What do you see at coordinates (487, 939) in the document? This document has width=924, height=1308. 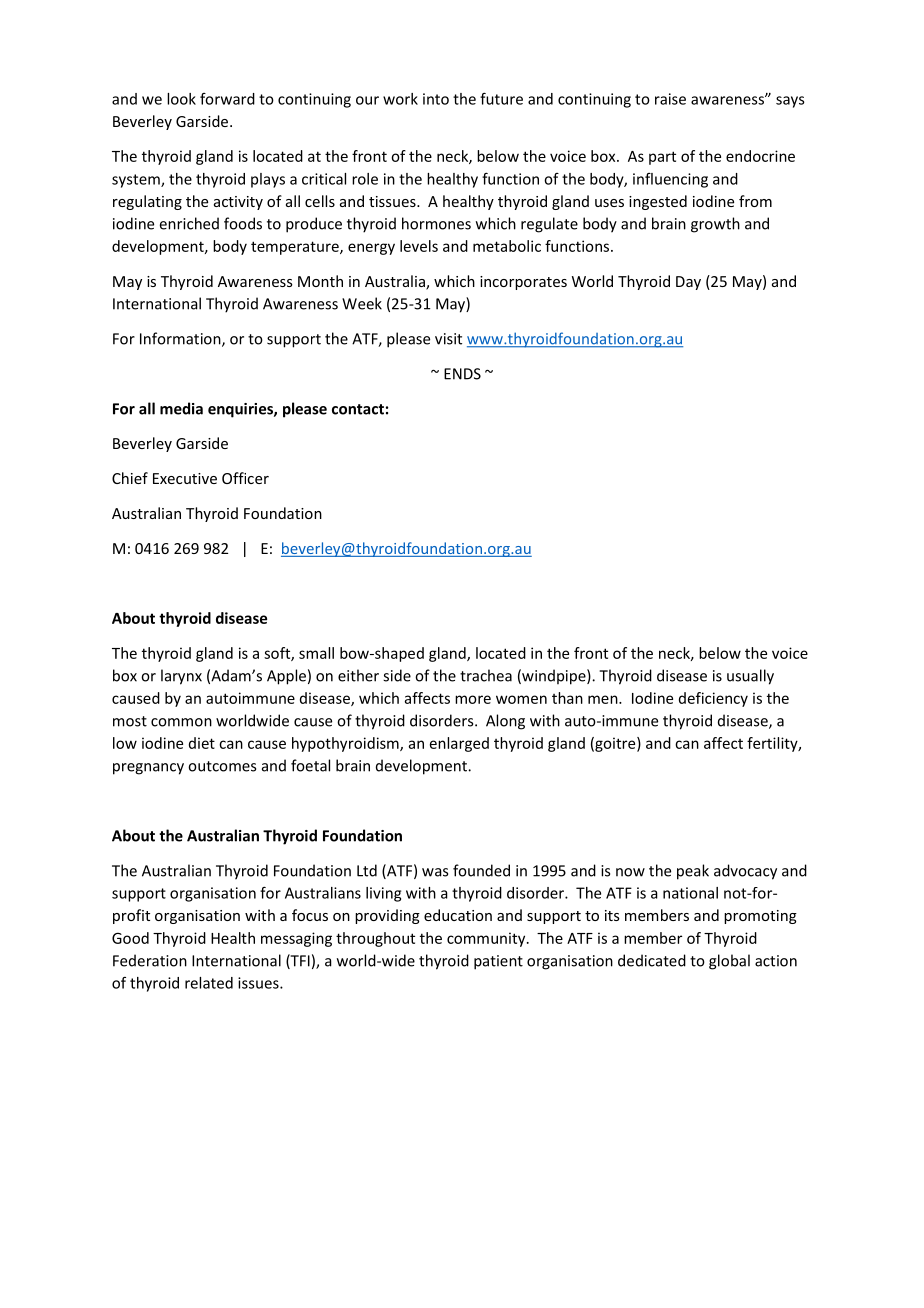 I see `community` at bounding box center [487, 939].
